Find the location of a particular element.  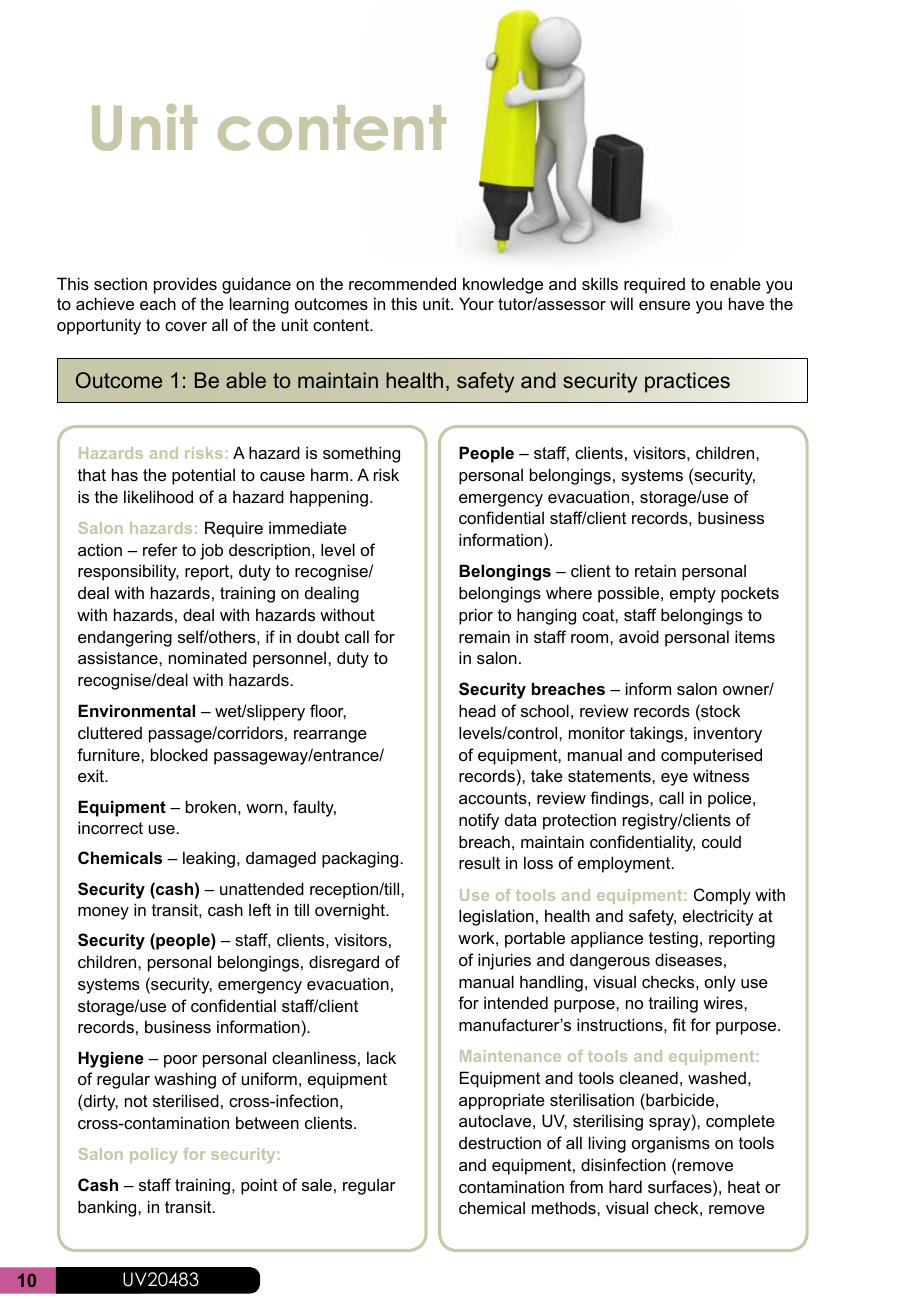

ensure is located at coordinates (664, 305).
